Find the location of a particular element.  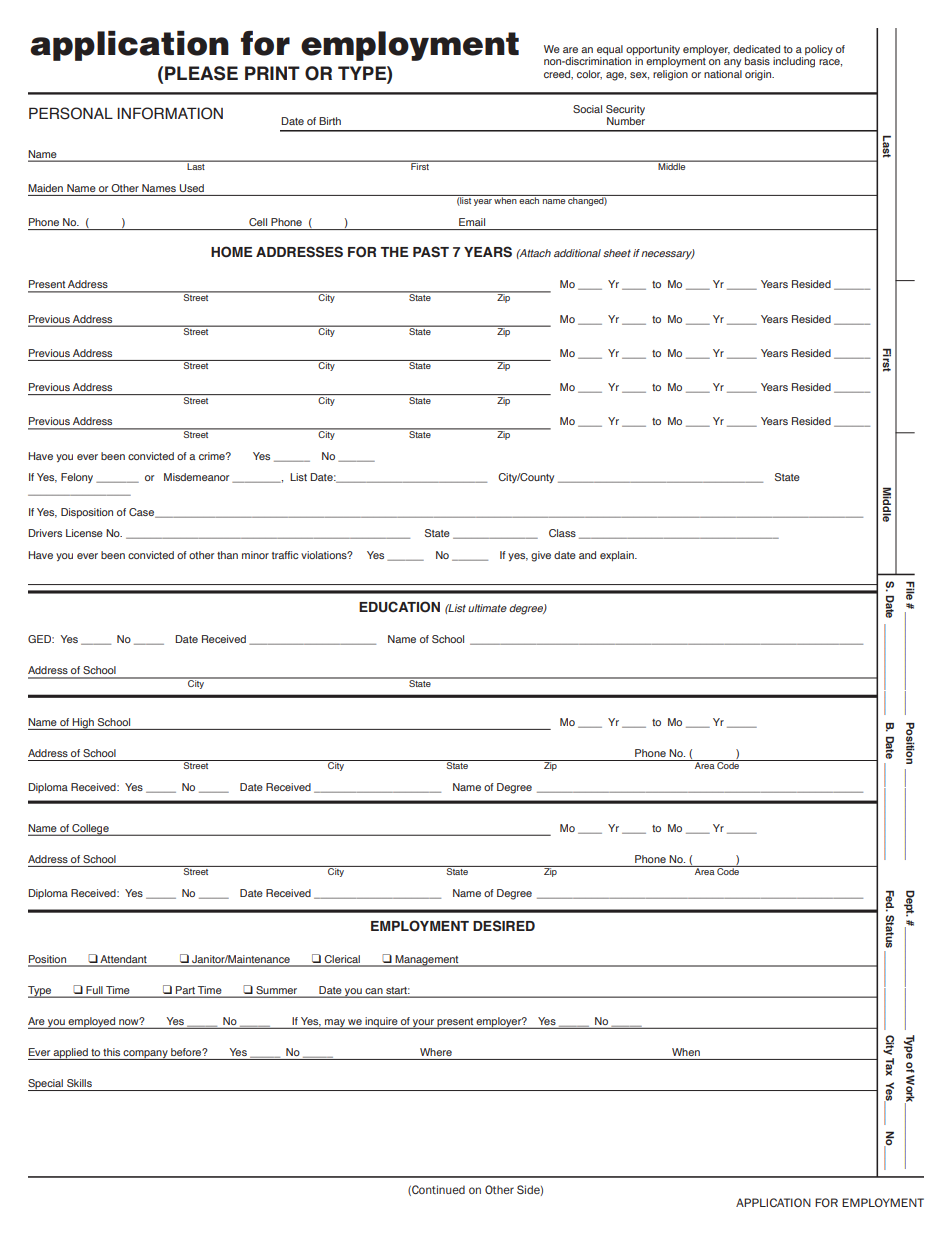

explain is located at coordinates (618, 556).
